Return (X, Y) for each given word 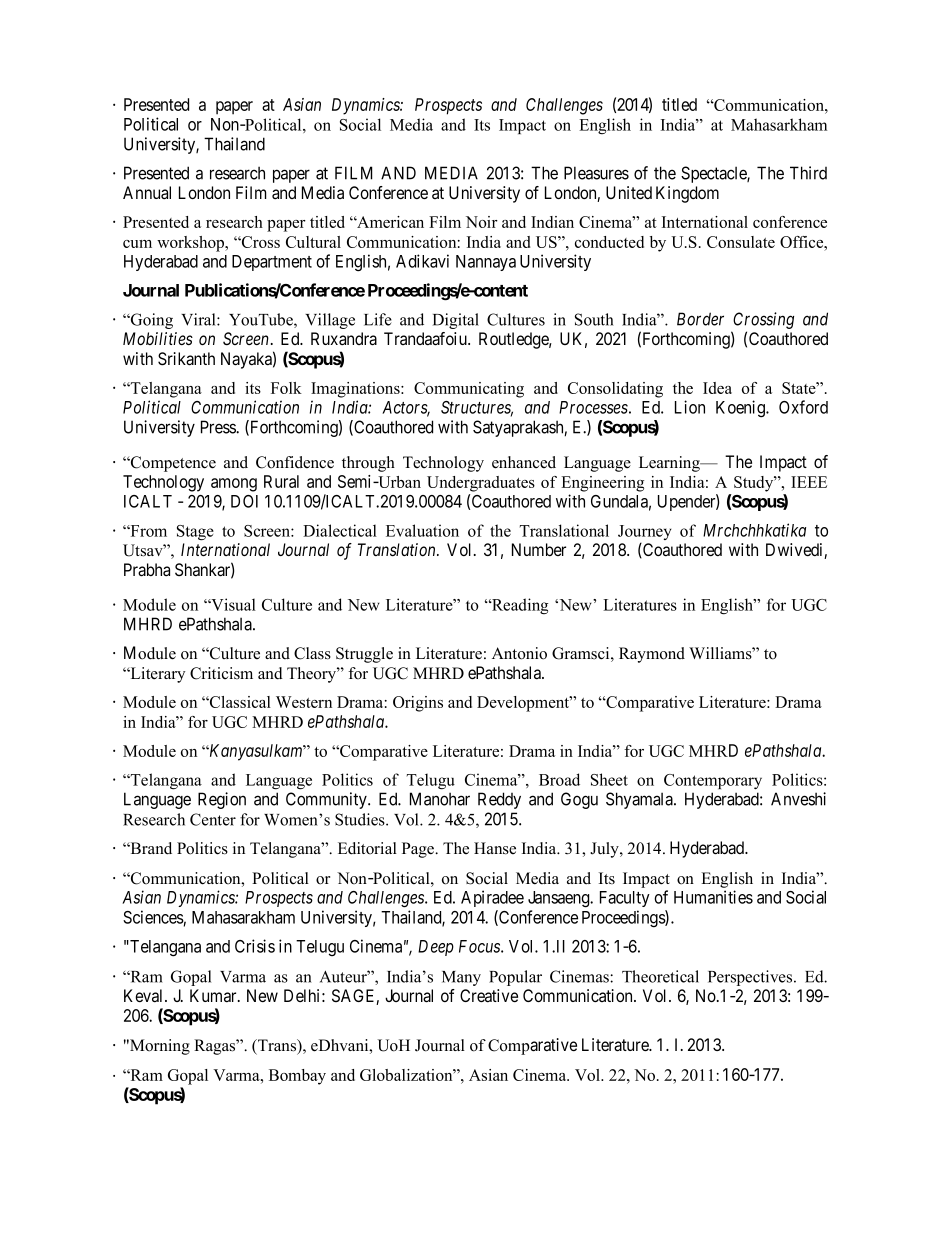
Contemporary (713, 781)
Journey (644, 534)
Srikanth (186, 359)
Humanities (713, 897)
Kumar (214, 996)
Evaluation (422, 530)
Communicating (469, 390)
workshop (192, 244)
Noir (482, 222)
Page (419, 850)
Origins (418, 704)
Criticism (221, 673)
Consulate (741, 242)
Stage (195, 533)
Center (213, 819)
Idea (717, 388)
